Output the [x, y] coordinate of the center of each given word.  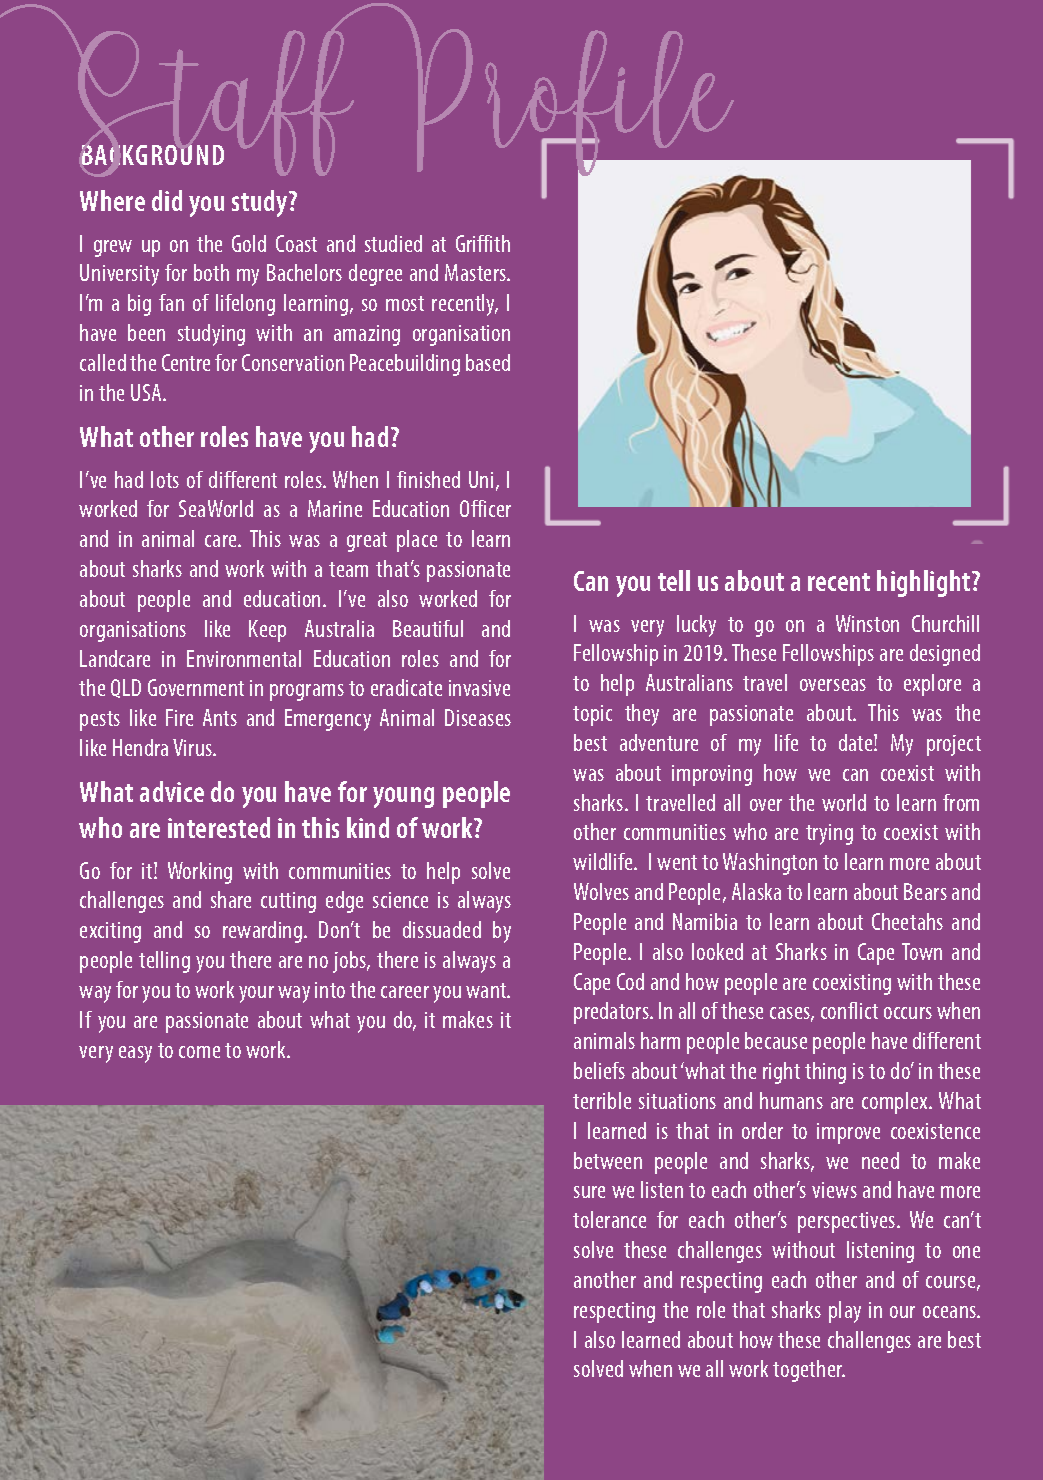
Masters [477, 272]
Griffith [483, 243]
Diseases [478, 717]
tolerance [609, 1219]
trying [829, 834]
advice [172, 791]
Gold [249, 243]
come [199, 1052]
